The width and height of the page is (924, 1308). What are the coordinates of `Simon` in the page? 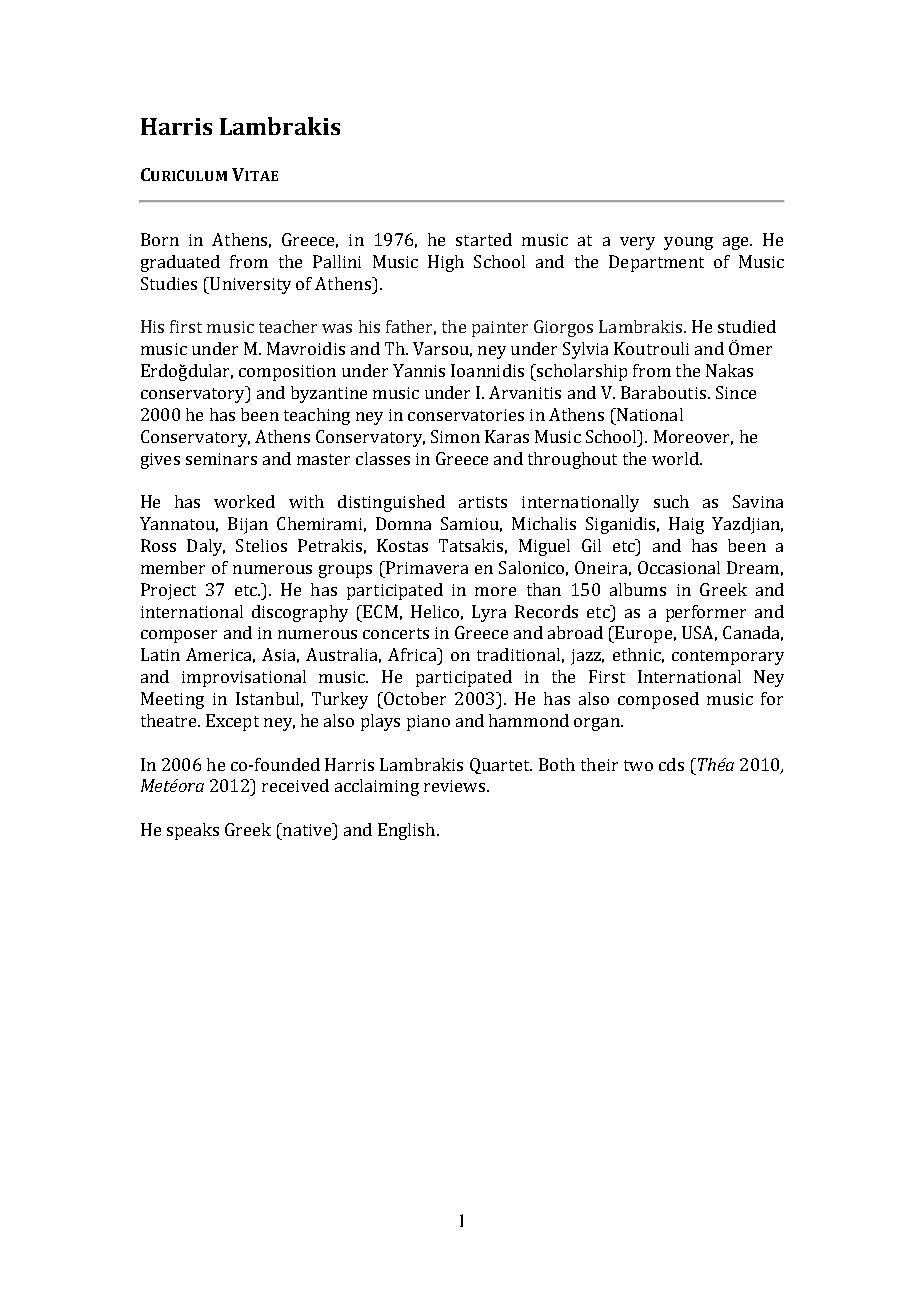 It's located at (455, 436).
